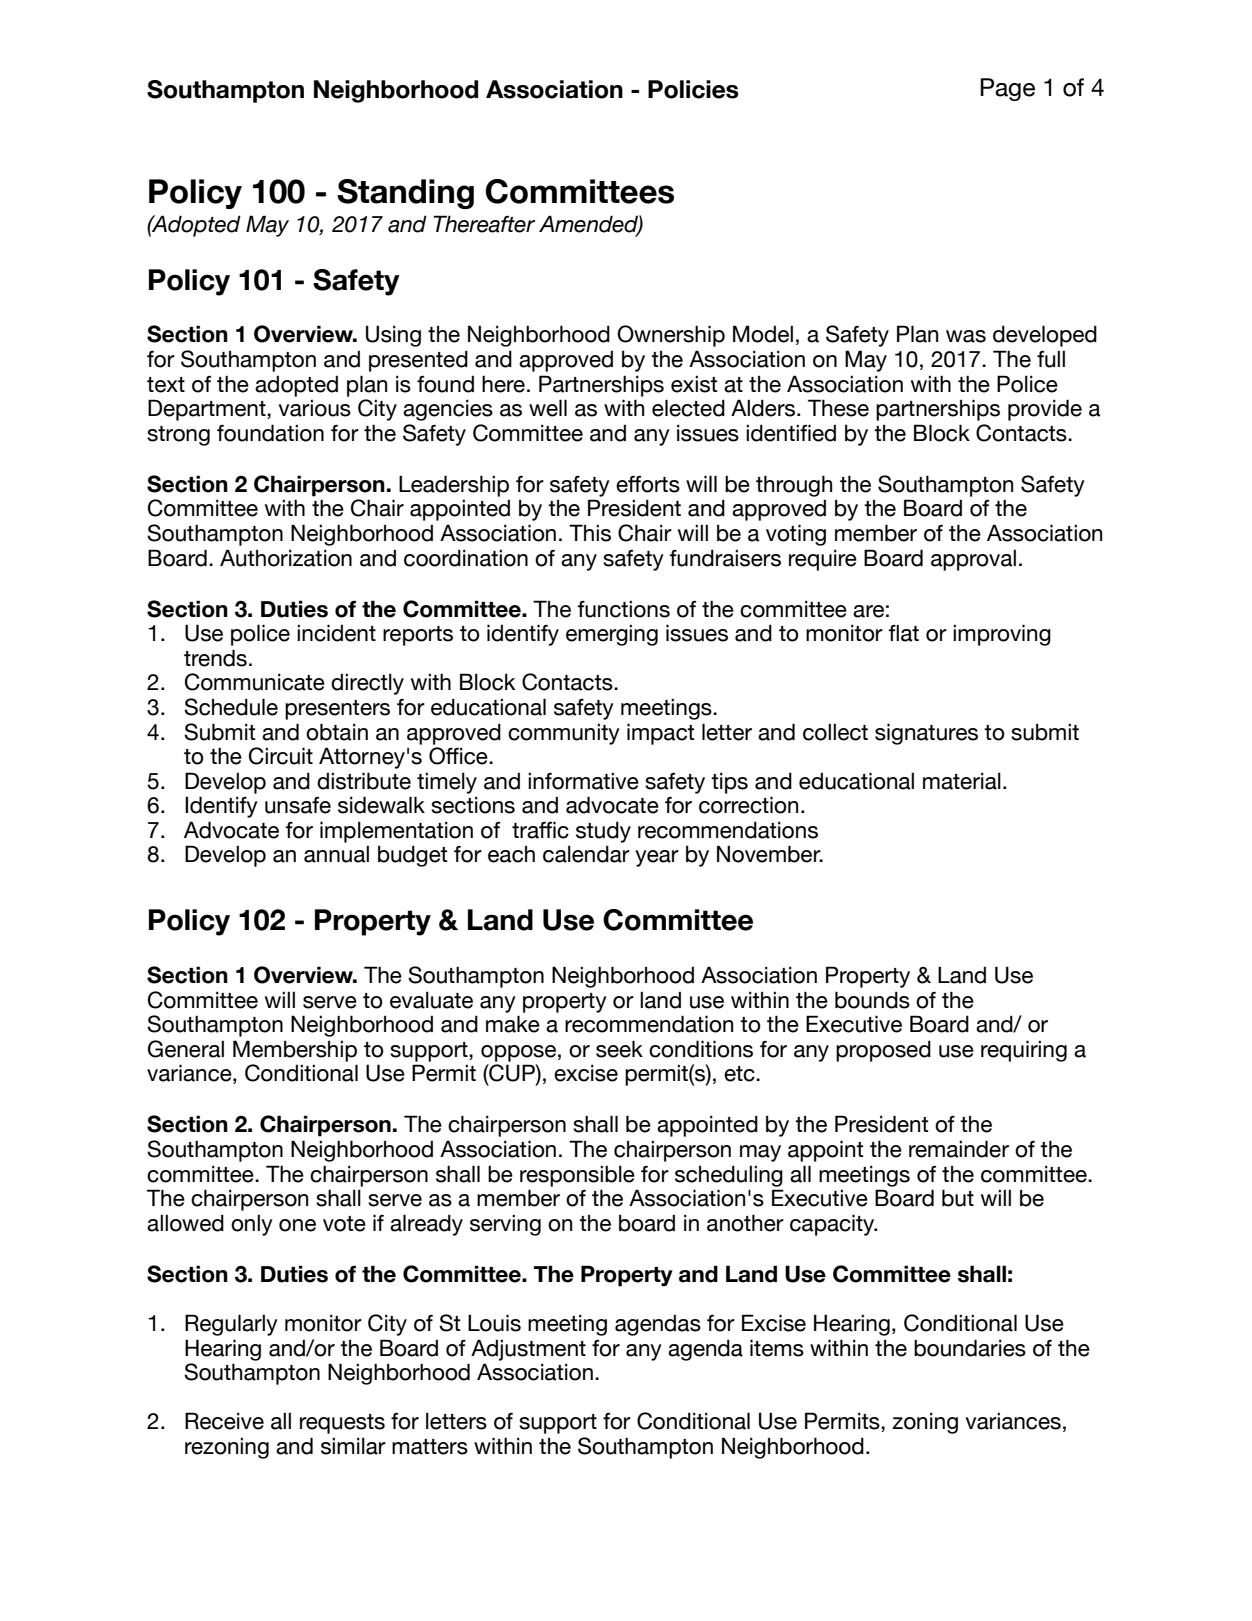  What do you see at coordinates (872, 1000) in the image?
I see `bounds` at bounding box center [872, 1000].
